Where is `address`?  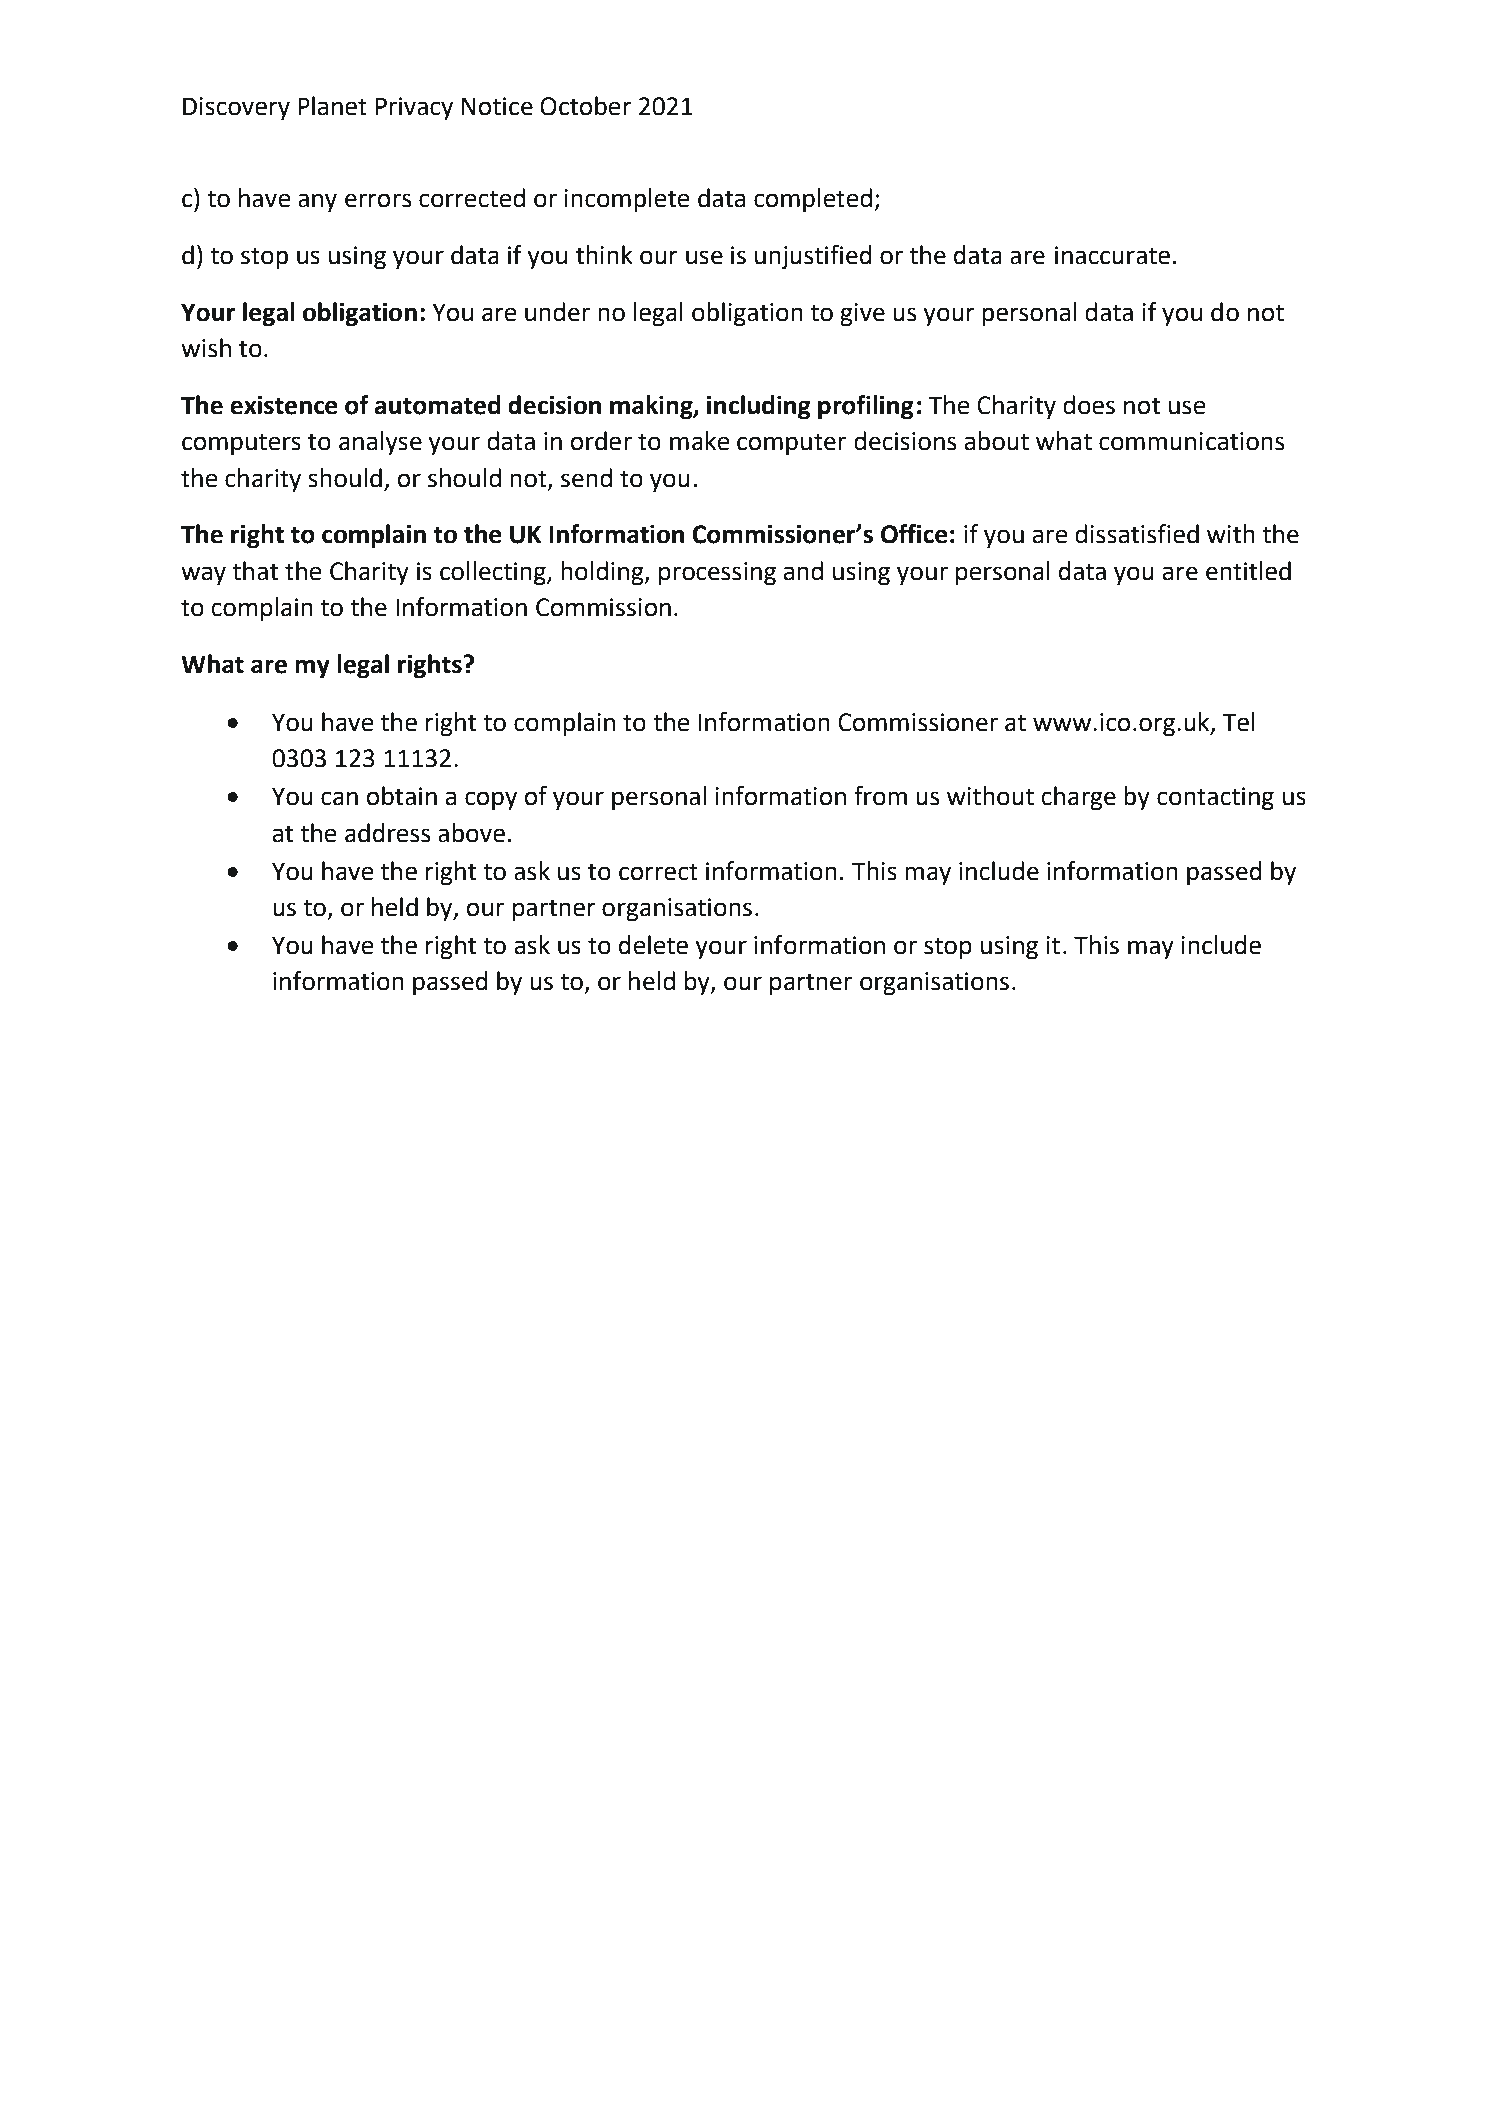
address is located at coordinates (387, 833).
